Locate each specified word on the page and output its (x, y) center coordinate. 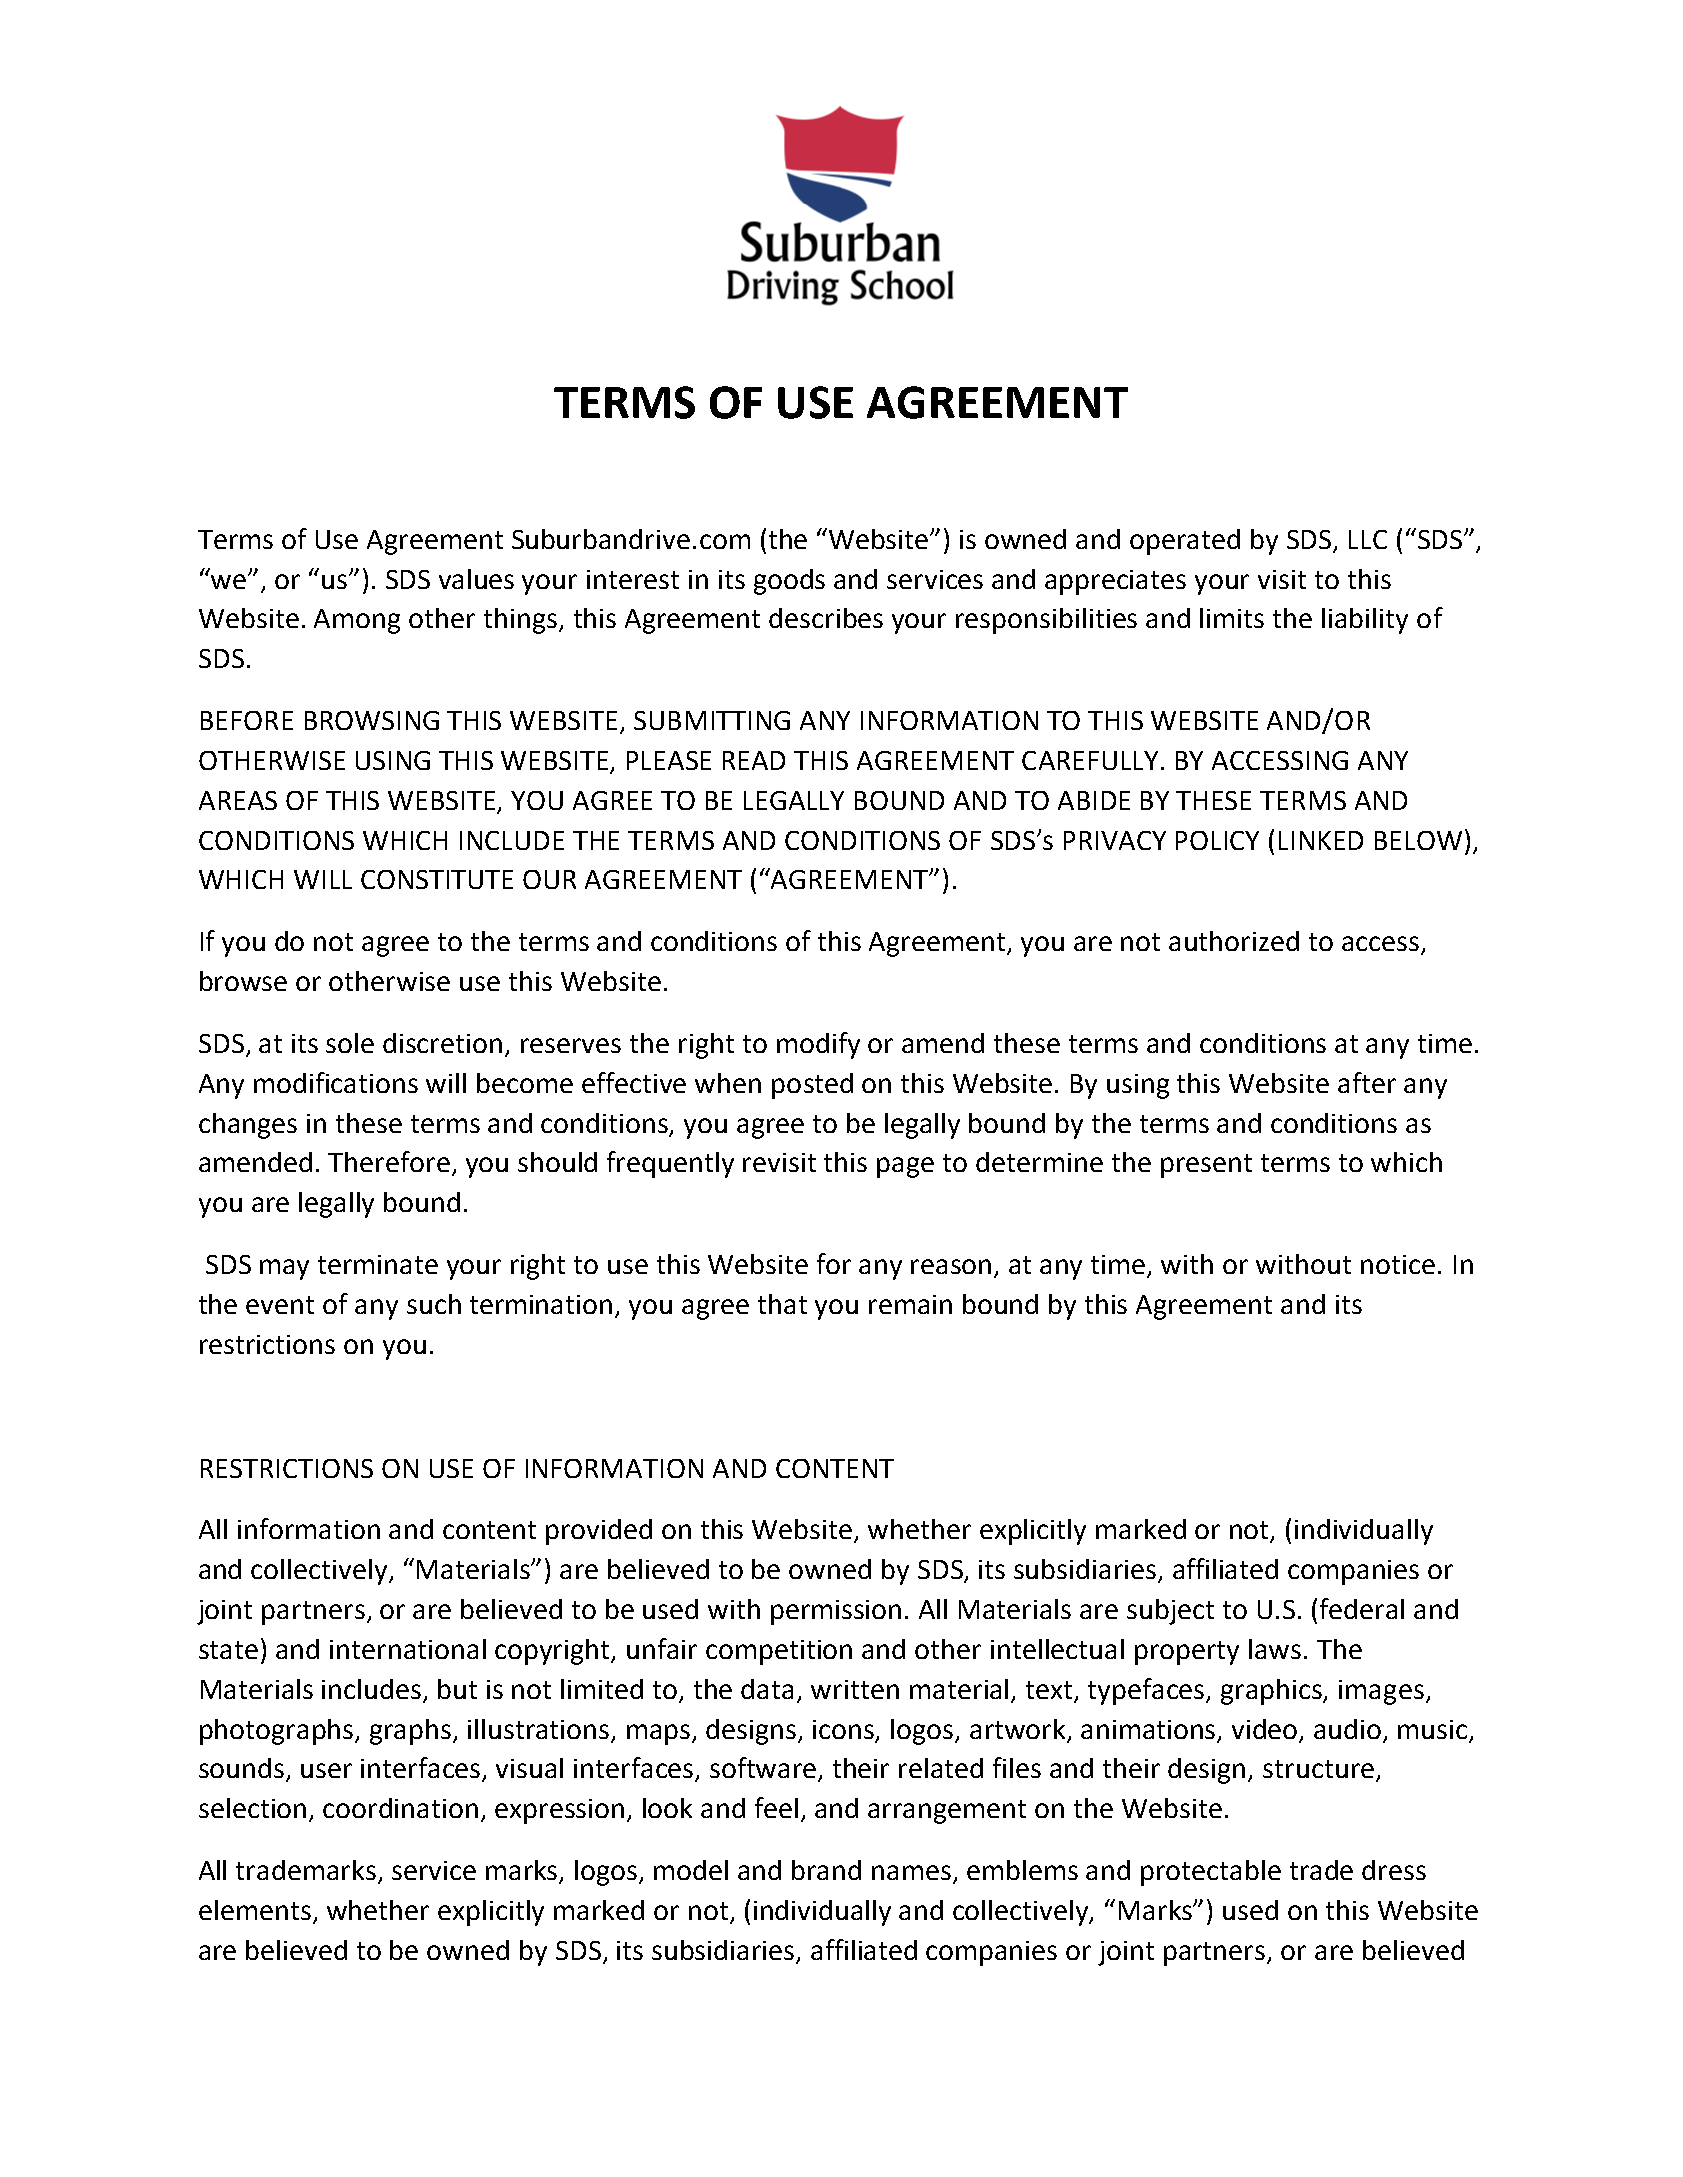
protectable (1211, 1873)
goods (789, 582)
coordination (400, 1808)
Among (357, 621)
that (782, 1304)
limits (1232, 618)
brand (826, 1870)
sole (350, 1043)
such (434, 1304)
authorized (1234, 941)
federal (1362, 1608)
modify (818, 1045)
